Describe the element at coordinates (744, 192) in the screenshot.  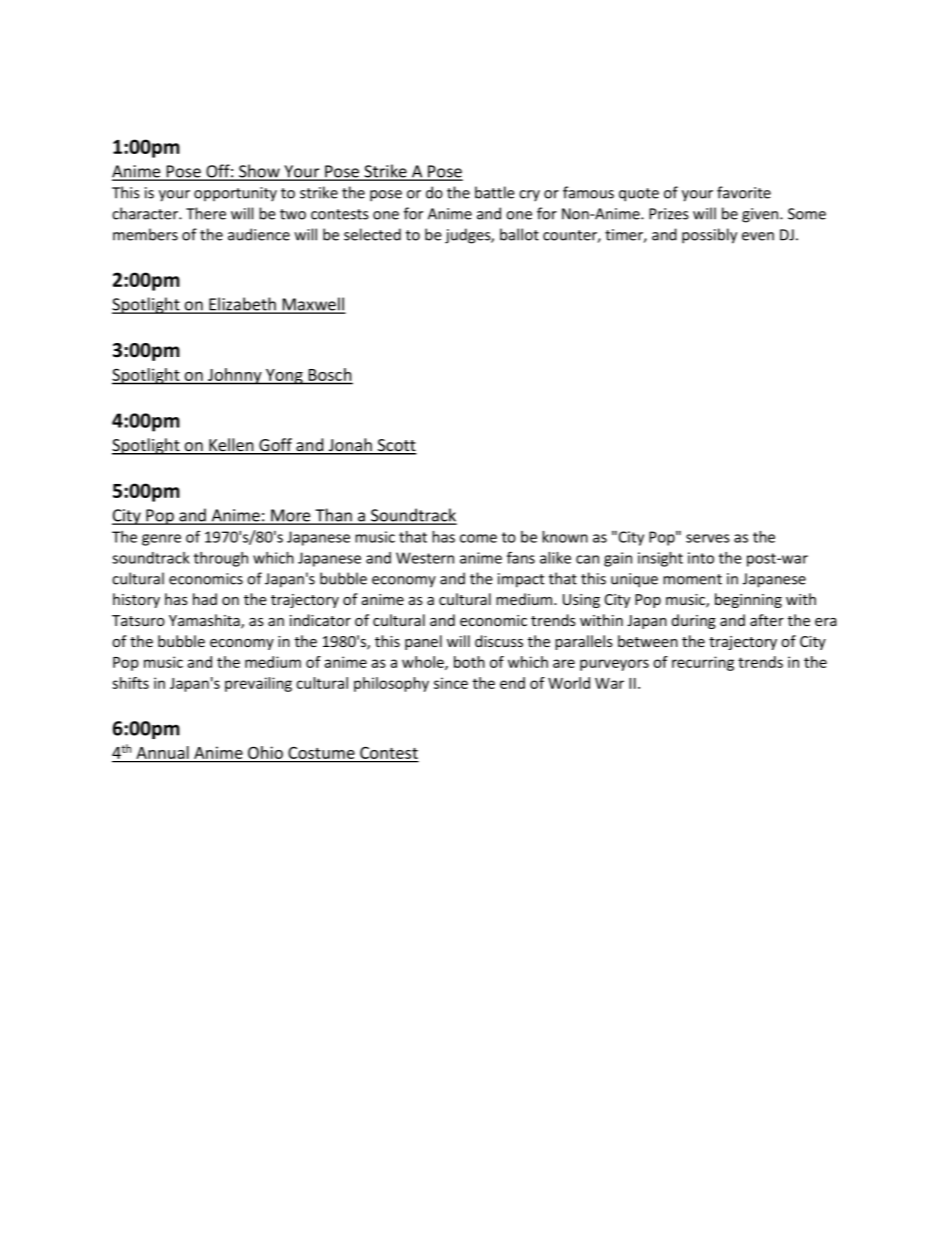
I see `favorite` at that location.
